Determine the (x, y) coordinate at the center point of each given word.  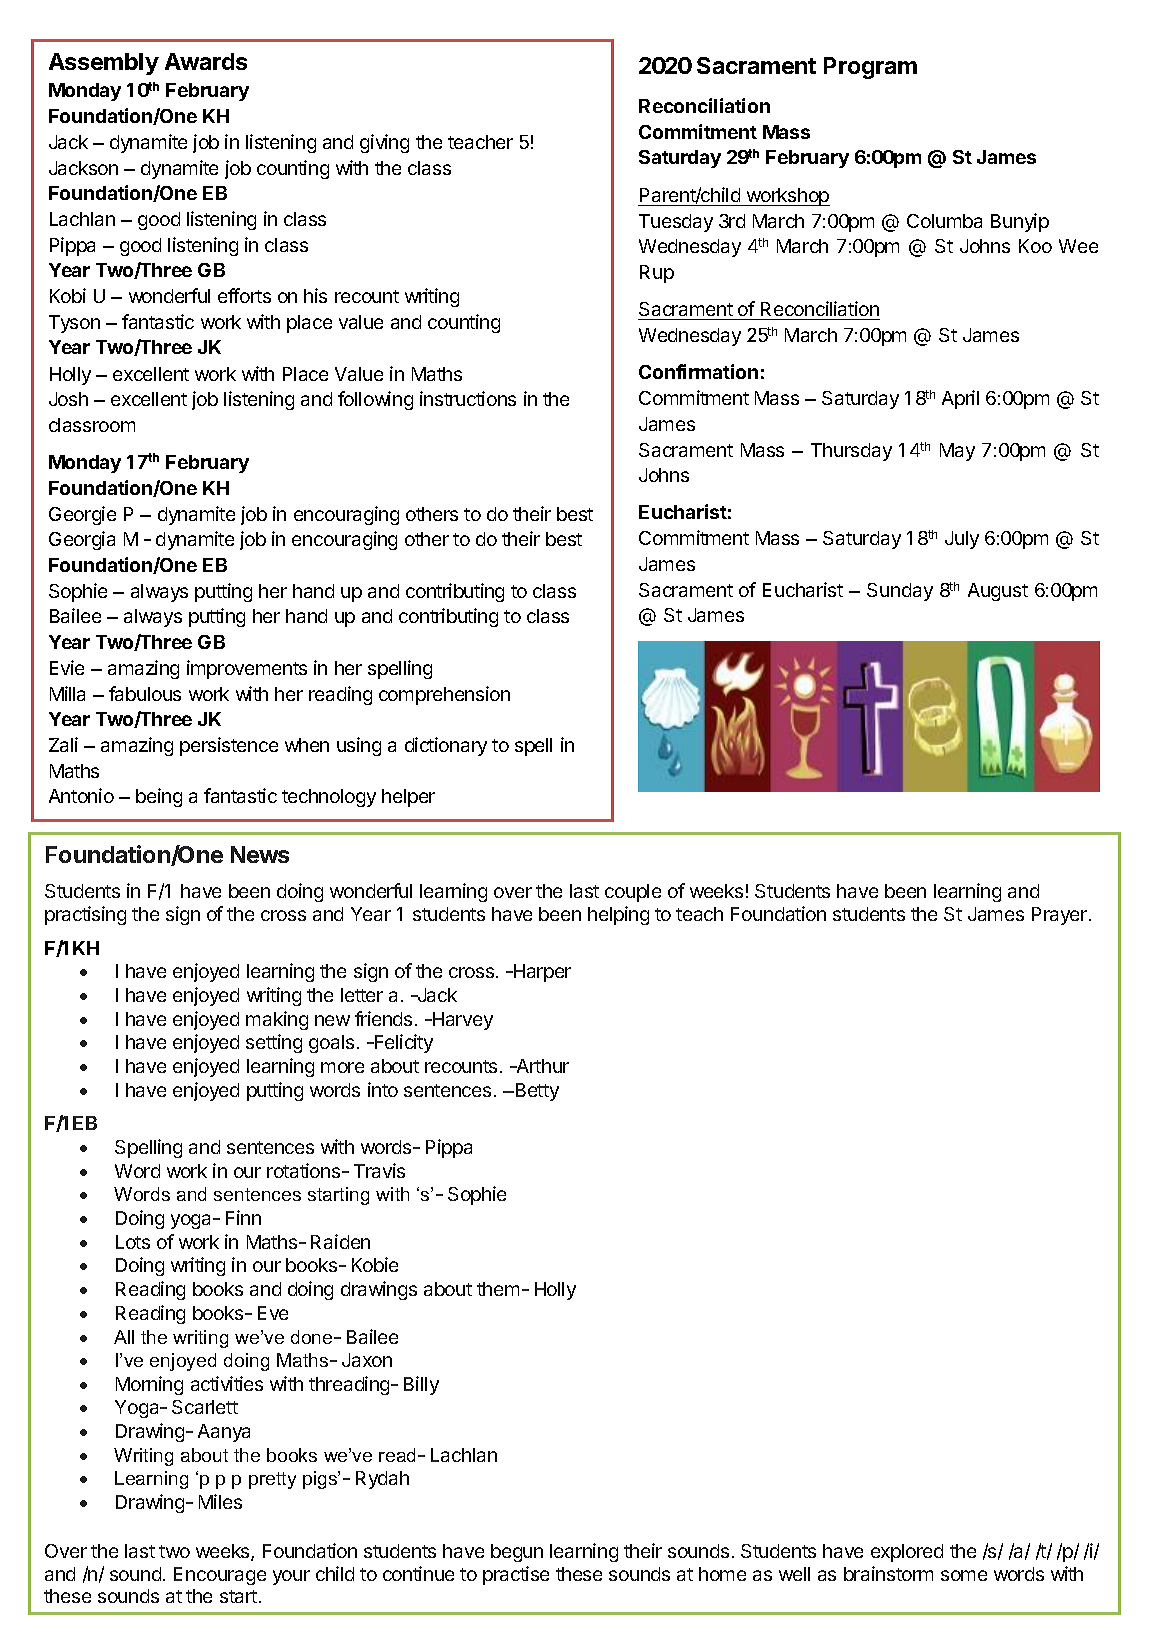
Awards (206, 61)
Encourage (220, 1576)
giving (384, 143)
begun (517, 1553)
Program (870, 68)
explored (907, 1553)
